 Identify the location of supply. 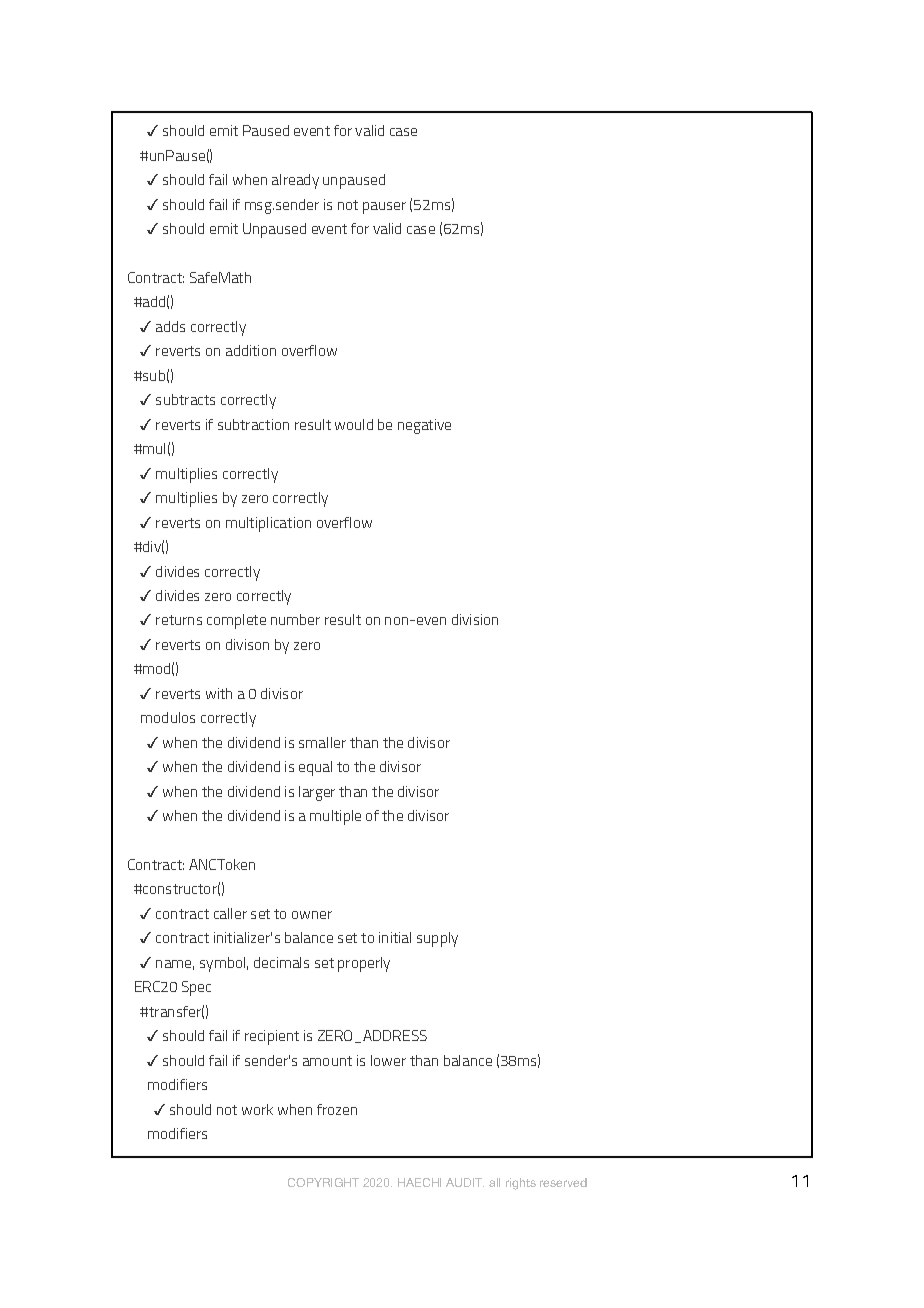
(437, 939).
